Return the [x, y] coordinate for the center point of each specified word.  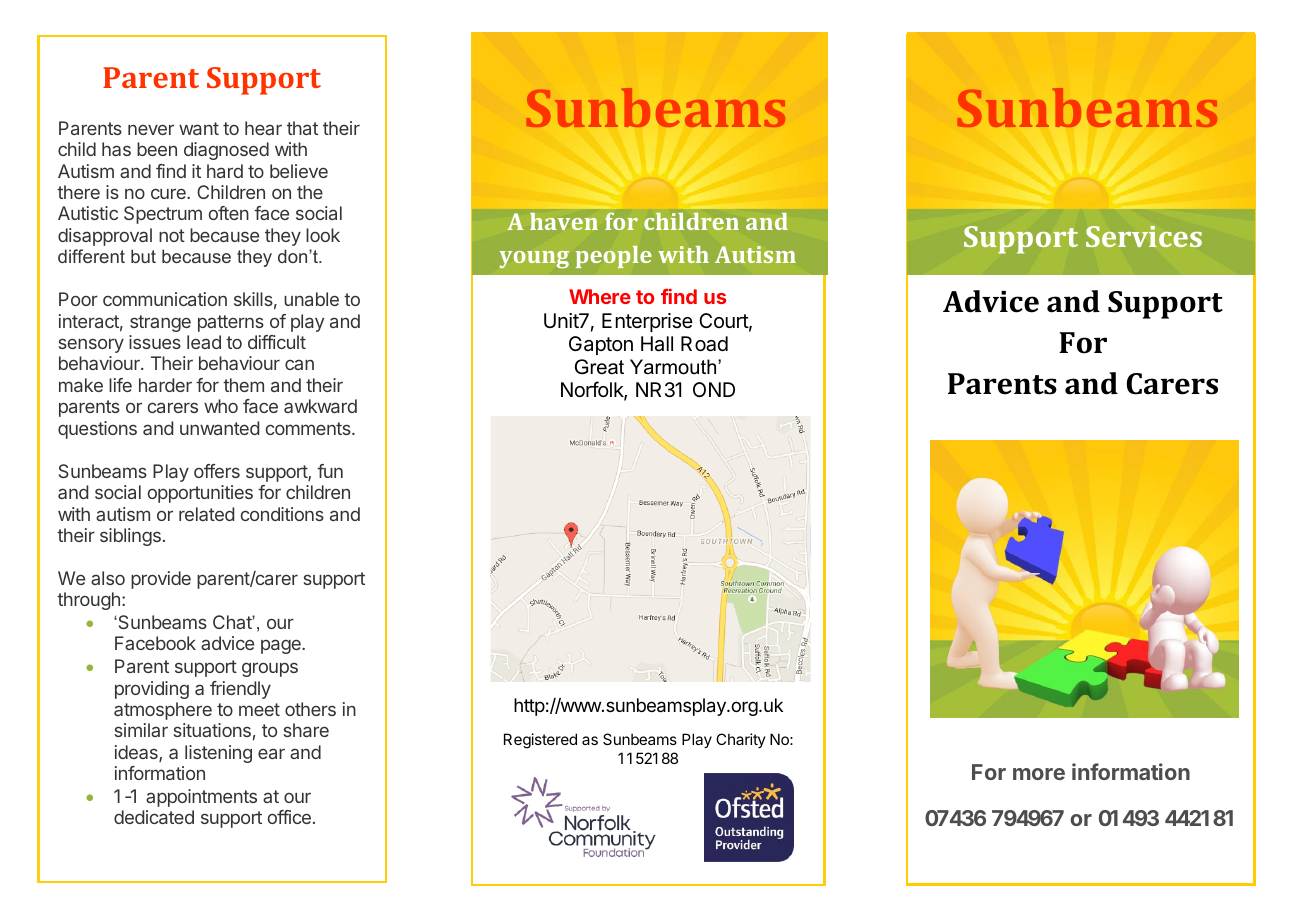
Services [1144, 236]
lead [204, 342]
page [282, 646]
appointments [201, 798]
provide [161, 580]
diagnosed [226, 151]
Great [599, 367]
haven [564, 221]
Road [704, 344]
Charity [741, 740]
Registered [540, 741]
